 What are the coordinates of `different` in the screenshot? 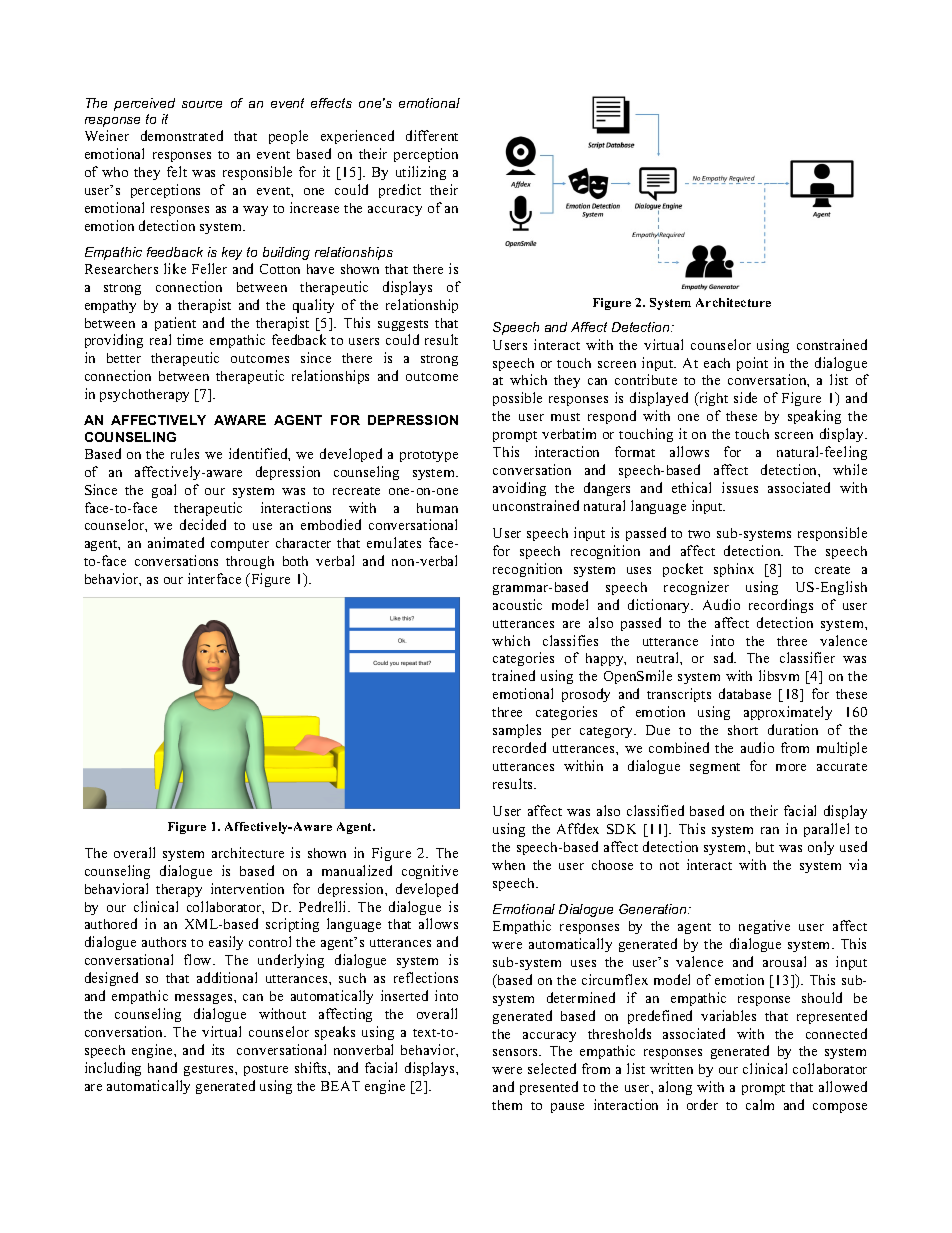 It's located at (432, 135).
